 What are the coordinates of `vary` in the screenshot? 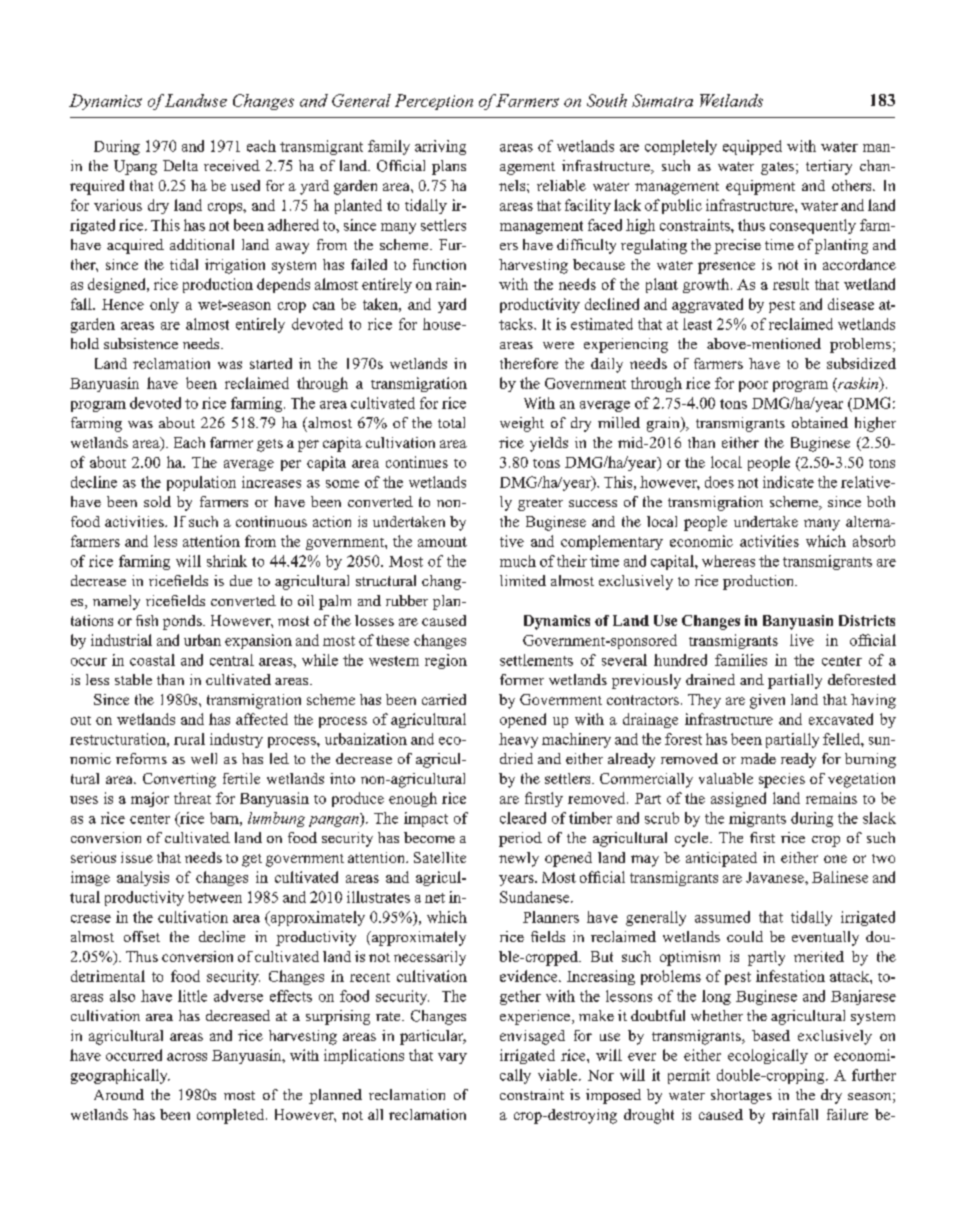 It's located at (452, 1058).
